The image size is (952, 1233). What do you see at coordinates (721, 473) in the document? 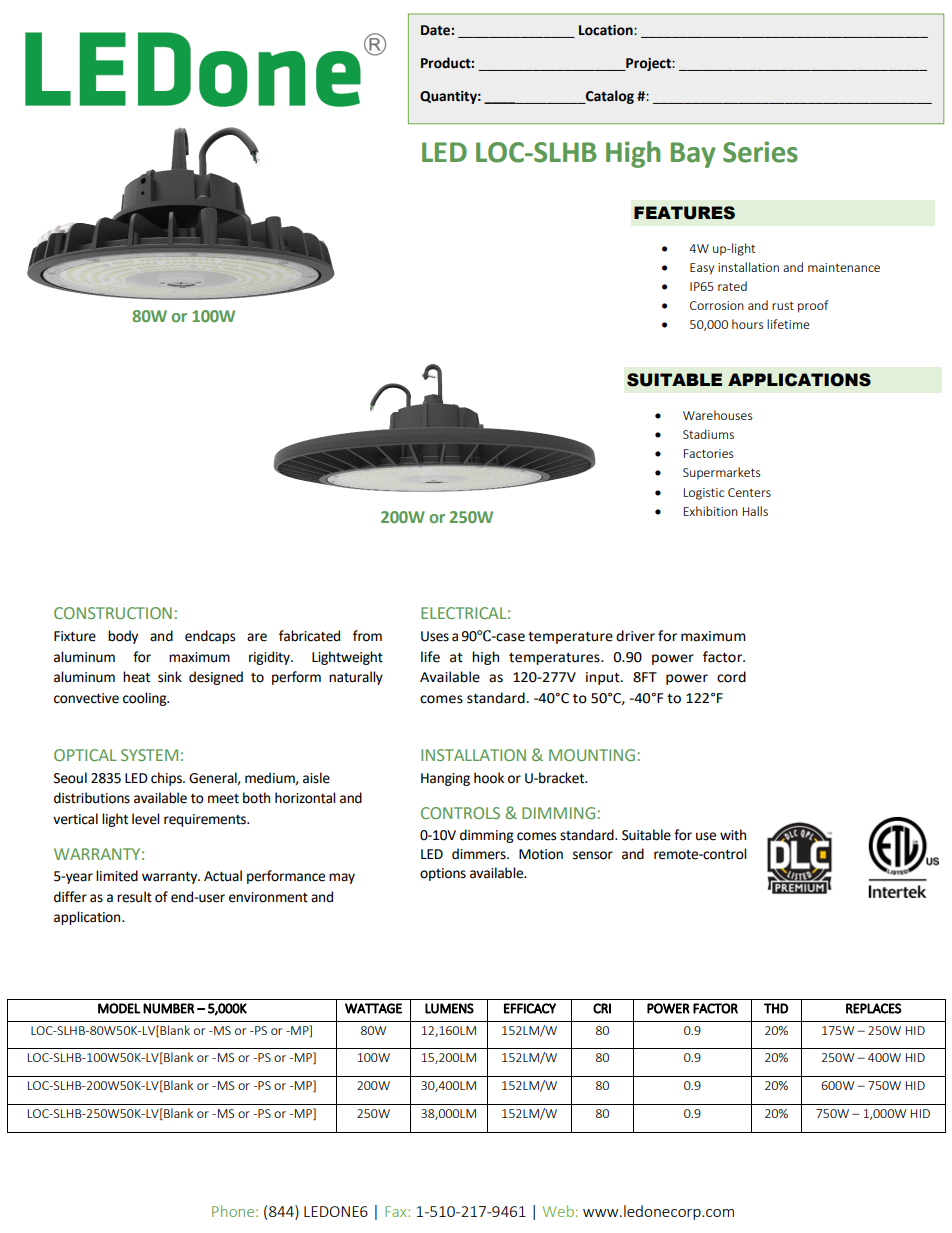
I see `Supermarkets` at bounding box center [721, 473].
